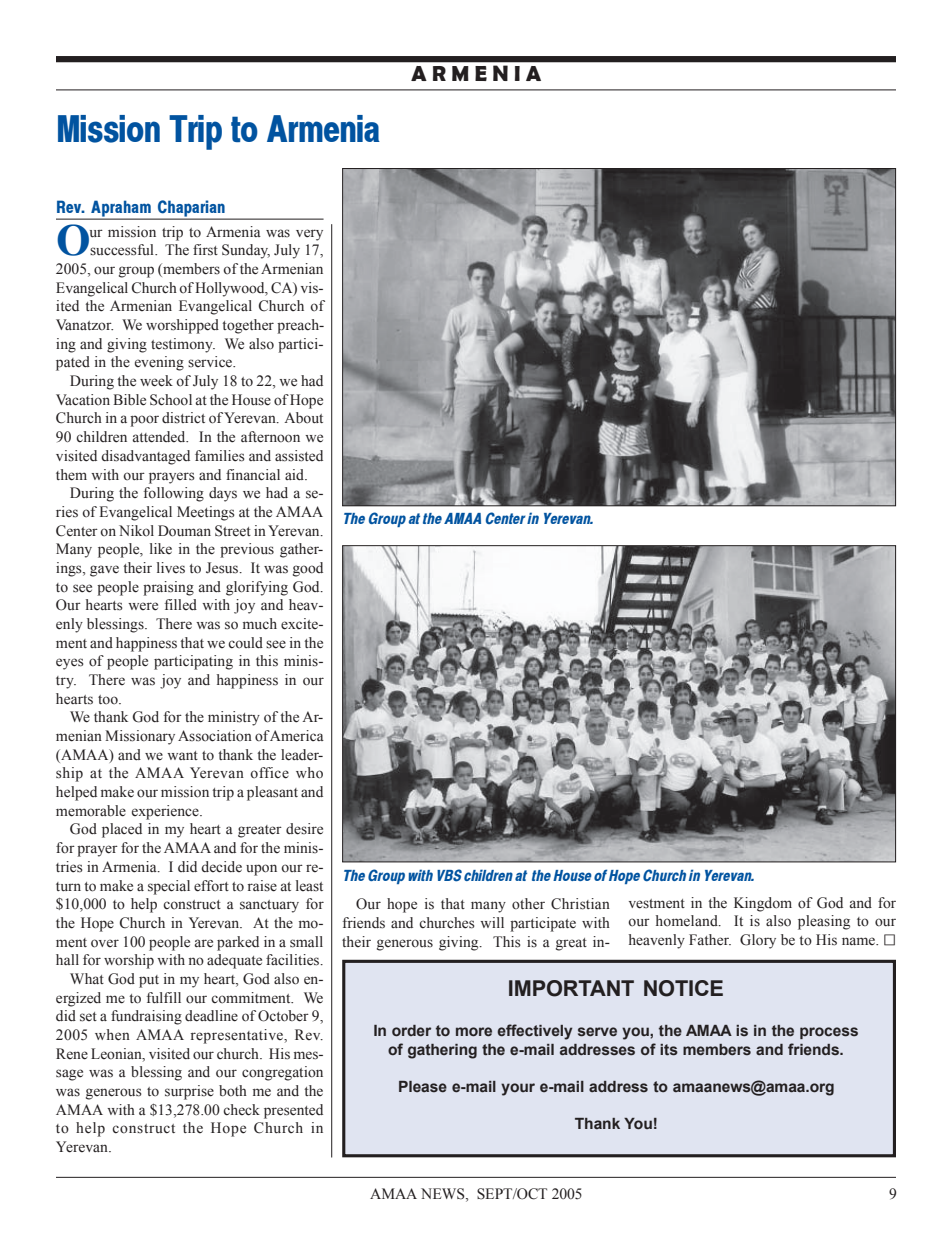 The width and height of the screenshot is (952, 1233). Describe the element at coordinates (688, 921) in the screenshot. I see `homeland` at that location.
